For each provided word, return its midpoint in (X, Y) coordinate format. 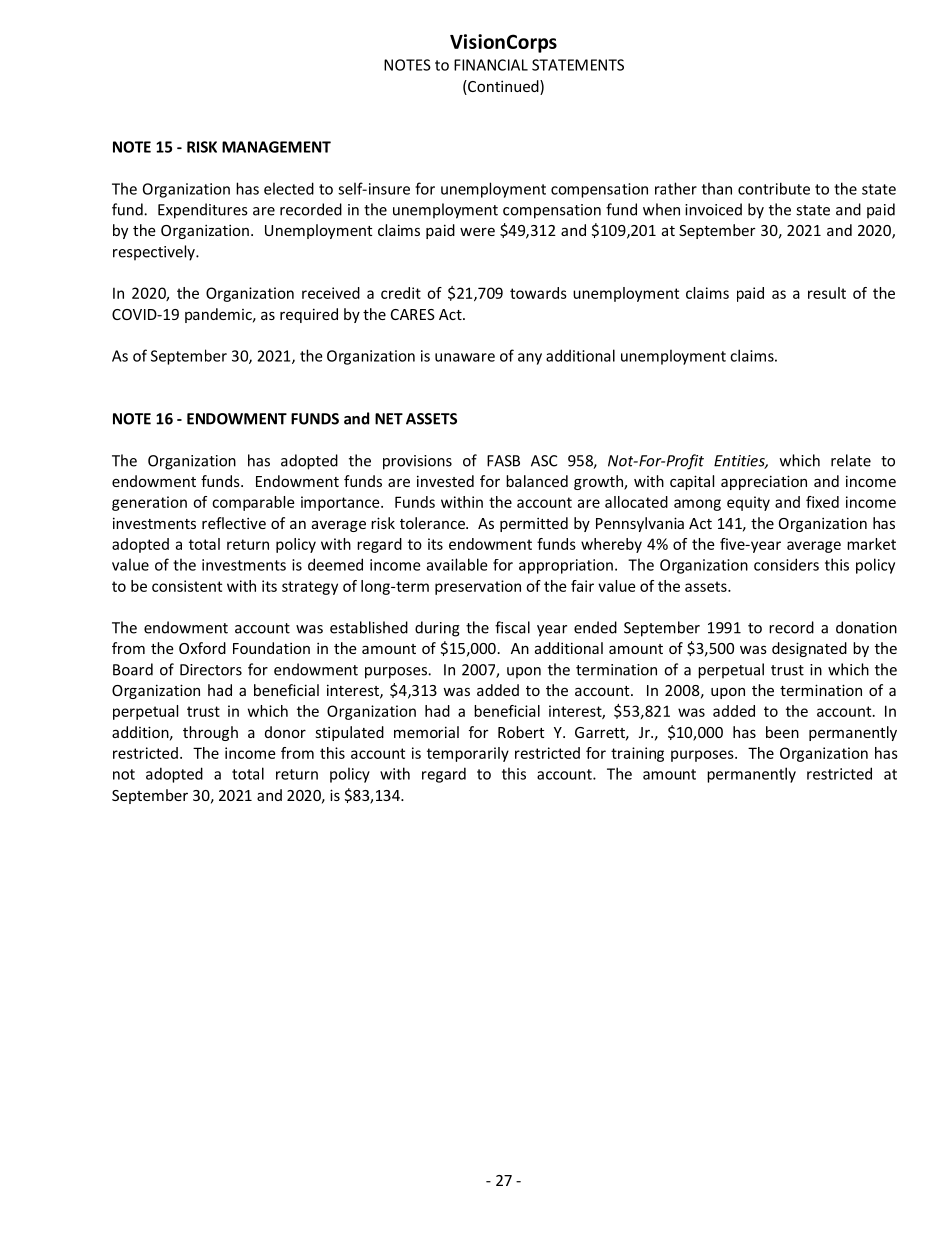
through (210, 733)
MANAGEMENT (276, 147)
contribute (774, 188)
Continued (503, 87)
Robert (521, 732)
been (782, 732)
